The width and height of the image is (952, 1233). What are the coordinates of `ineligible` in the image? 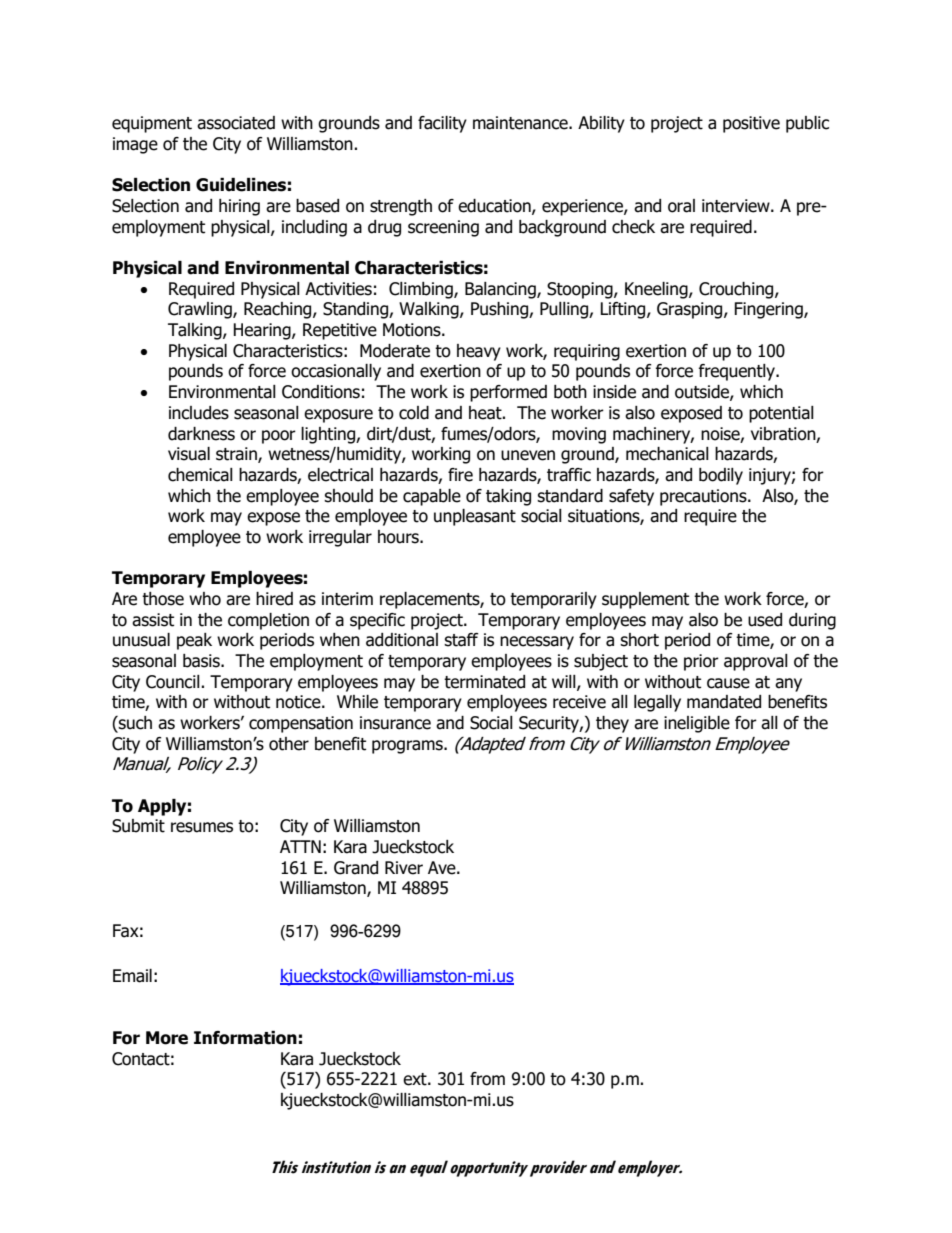 It's located at (697, 724).
